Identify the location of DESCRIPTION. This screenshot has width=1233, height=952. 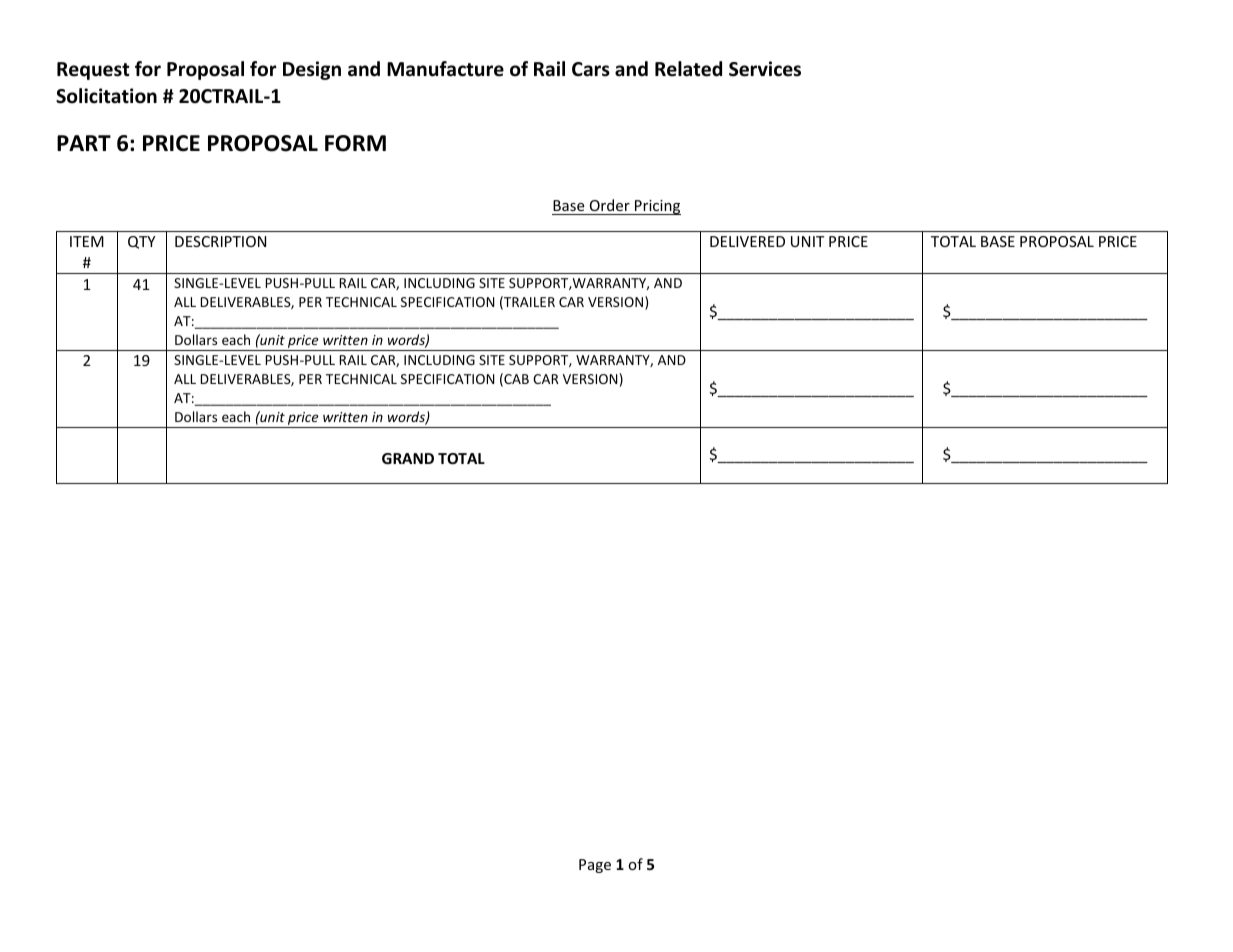
(220, 241).
